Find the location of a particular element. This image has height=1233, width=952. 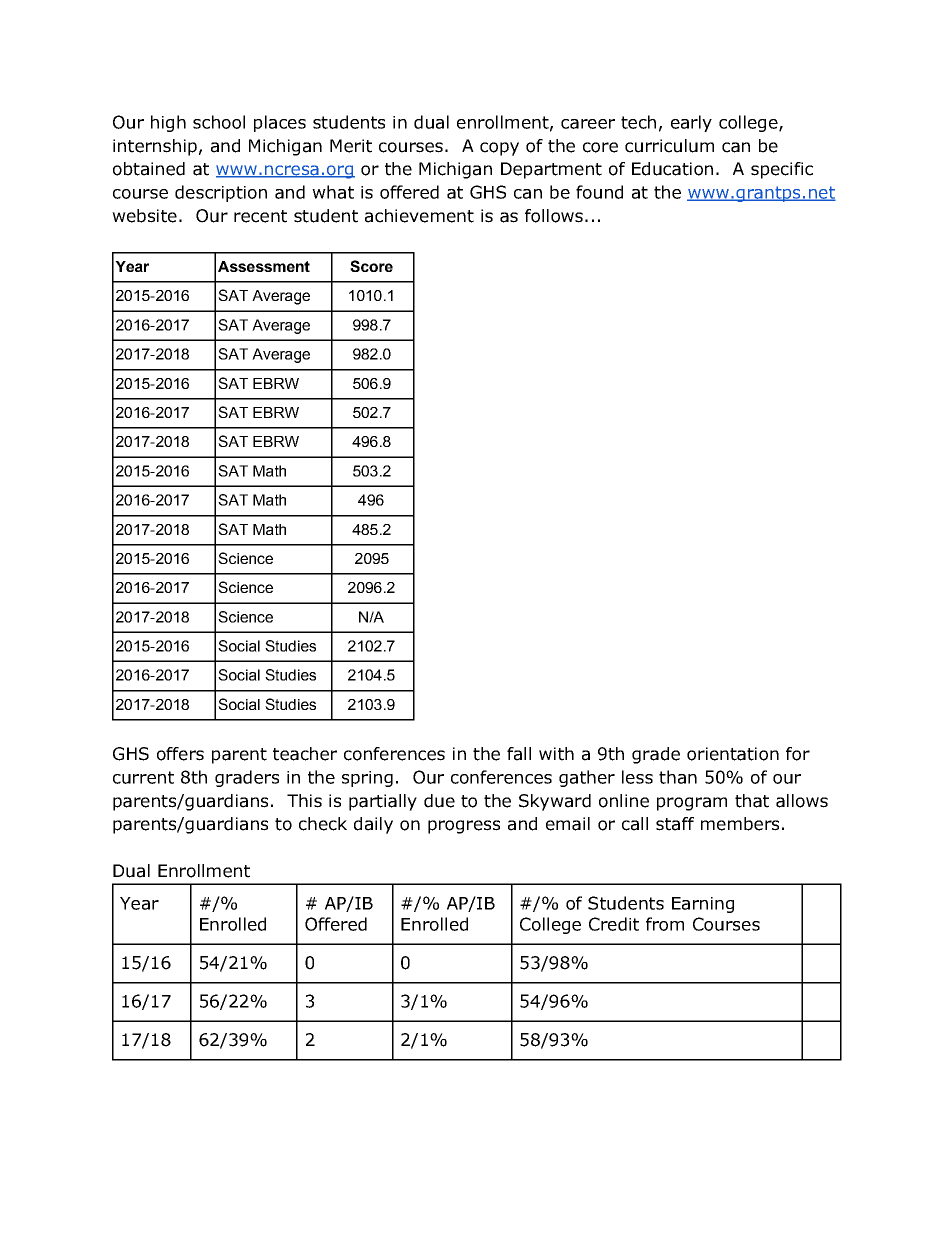

check is located at coordinates (323, 824).
